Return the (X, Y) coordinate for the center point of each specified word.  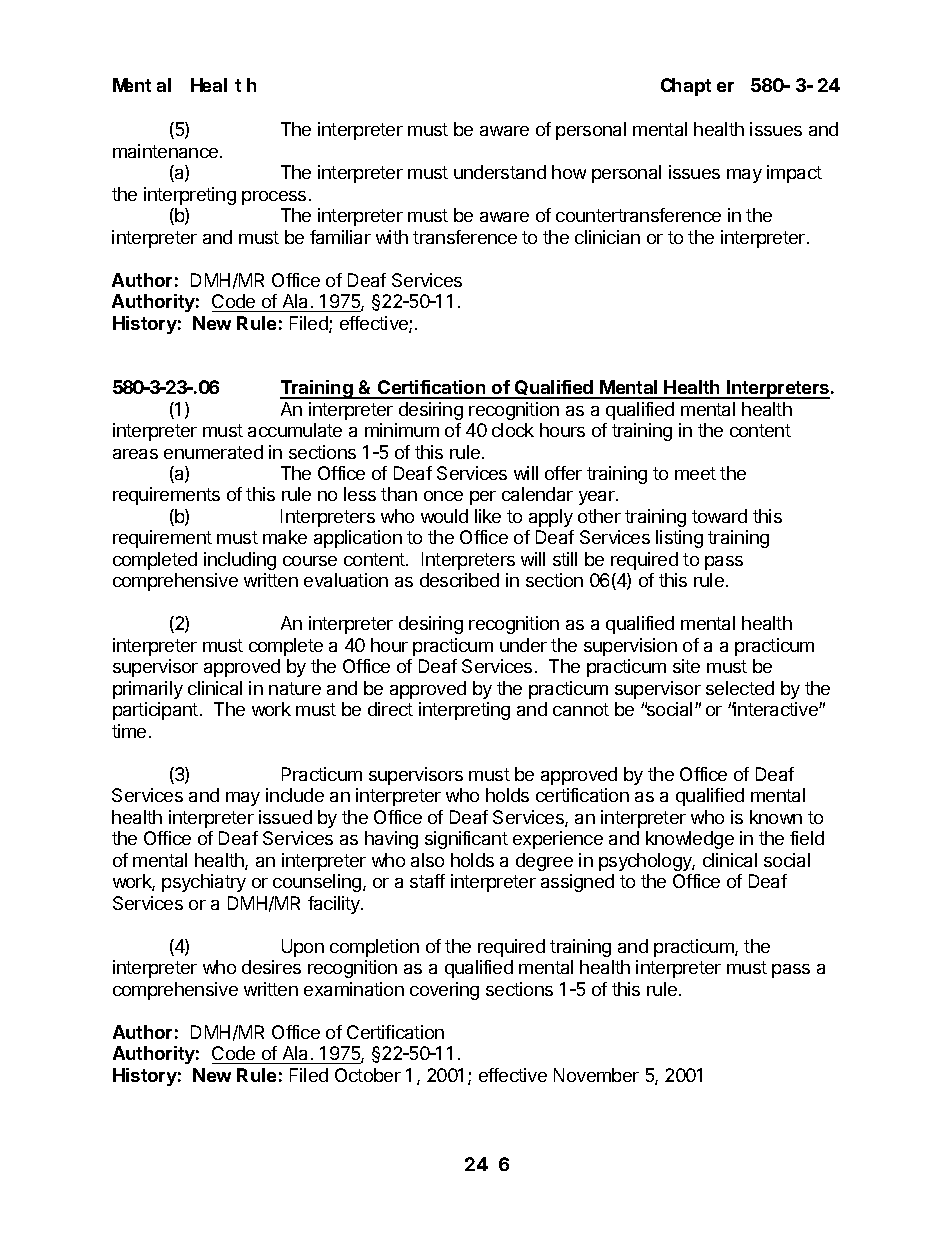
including (240, 561)
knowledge (690, 840)
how (569, 172)
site (686, 666)
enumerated (213, 452)
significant (466, 840)
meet (695, 473)
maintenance (167, 151)
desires (271, 967)
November (596, 1075)
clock (513, 430)
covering (444, 991)
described (459, 580)
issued (285, 817)
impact (794, 174)
